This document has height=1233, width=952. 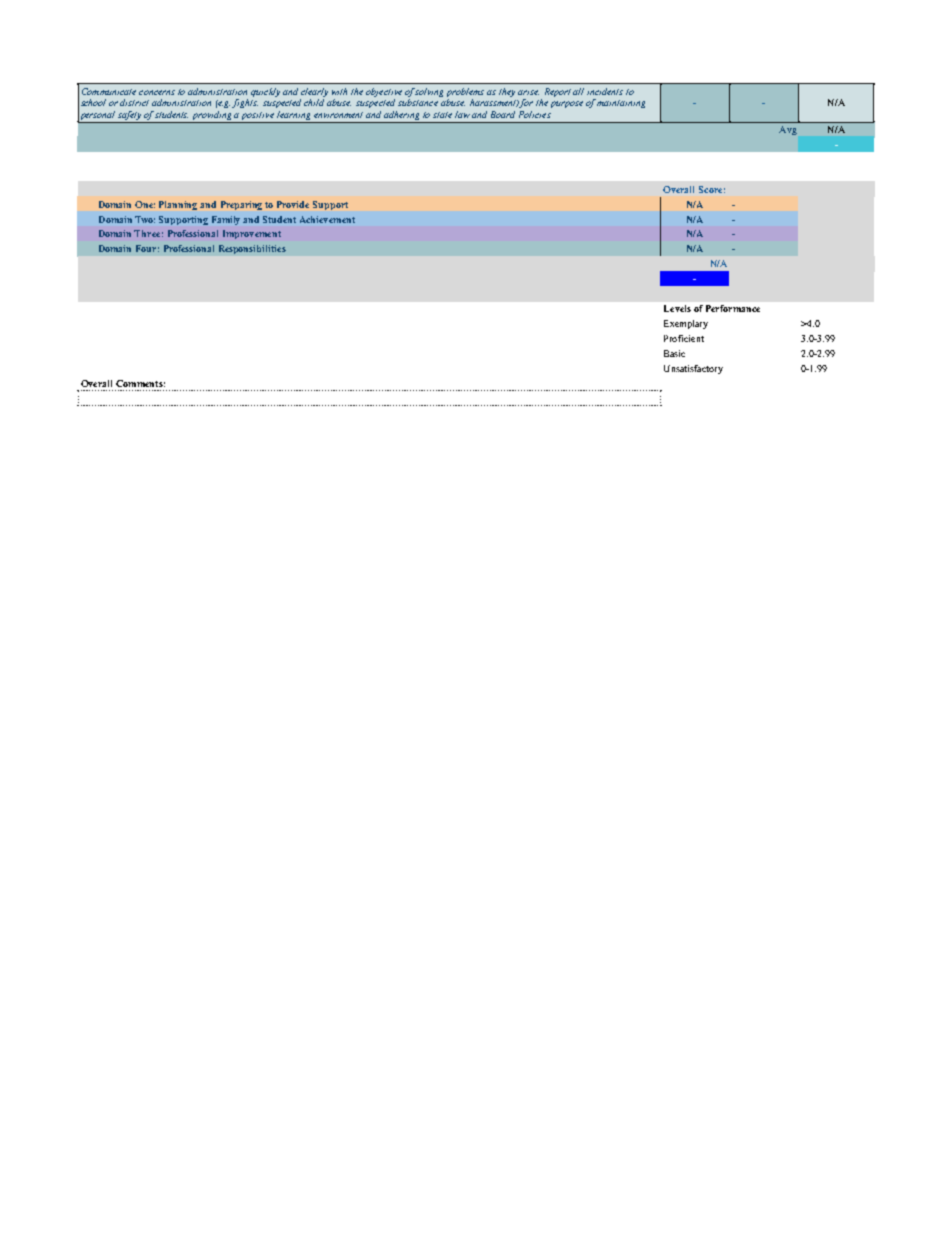 I want to click on Planning, so click(x=178, y=205).
